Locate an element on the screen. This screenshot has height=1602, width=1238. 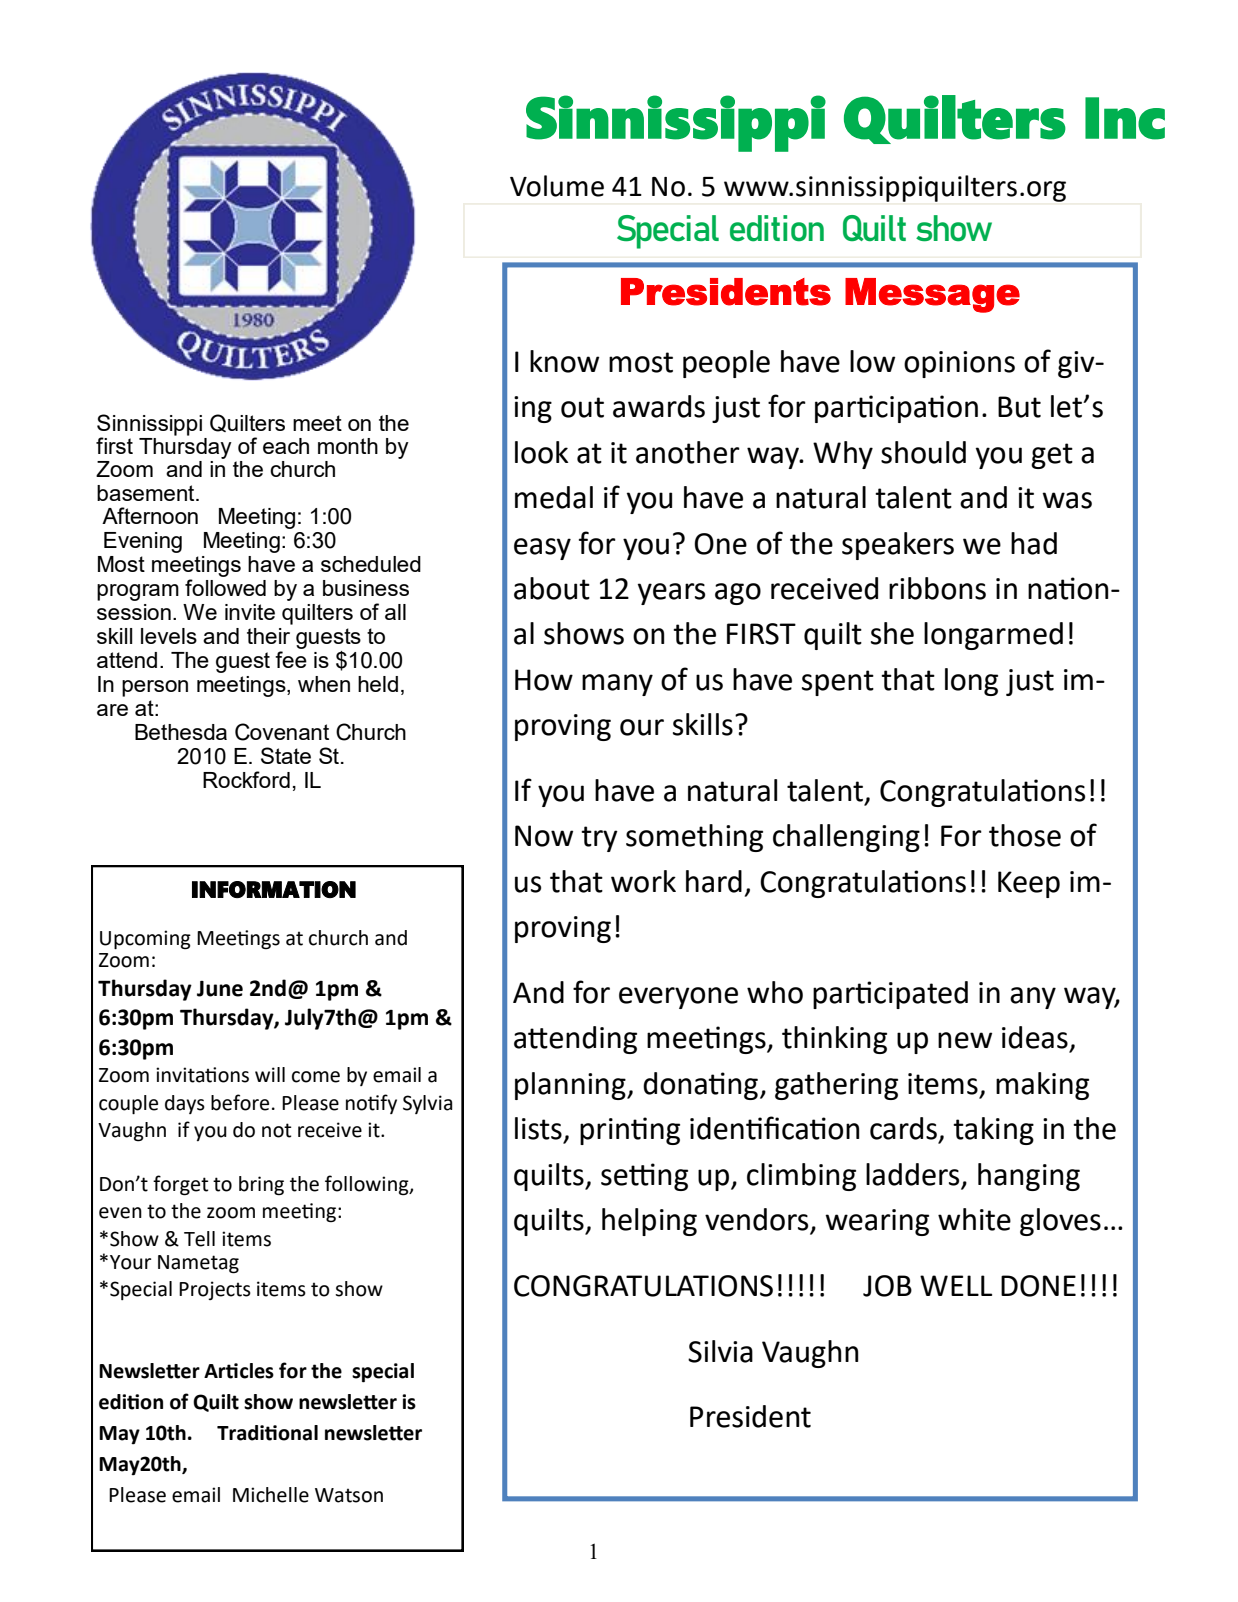
those is located at coordinates (1025, 835).
